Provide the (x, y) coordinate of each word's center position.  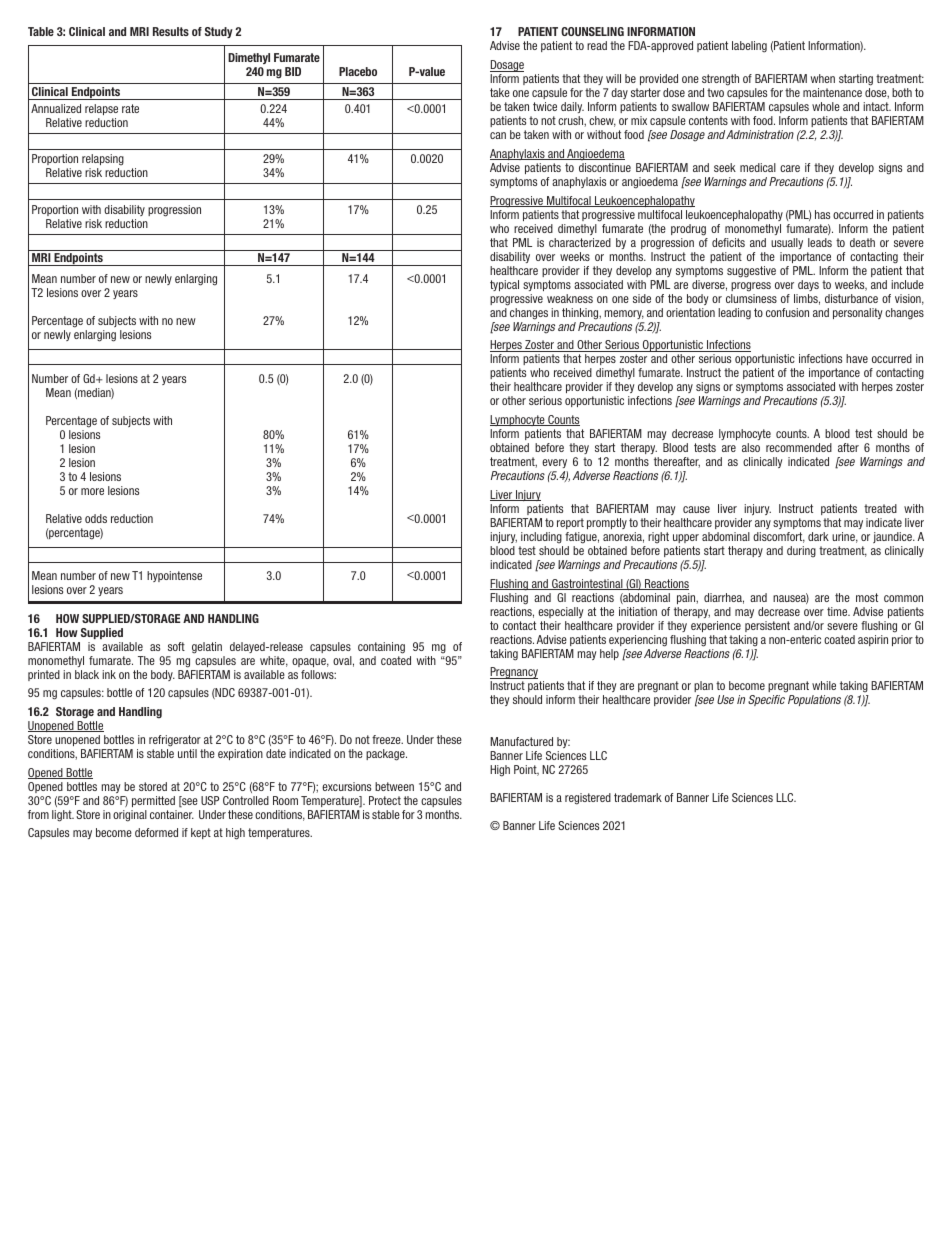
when (823, 78)
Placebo (358, 71)
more (92, 491)
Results (171, 31)
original (130, 816)
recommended (799, 447)
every (554, 463)
